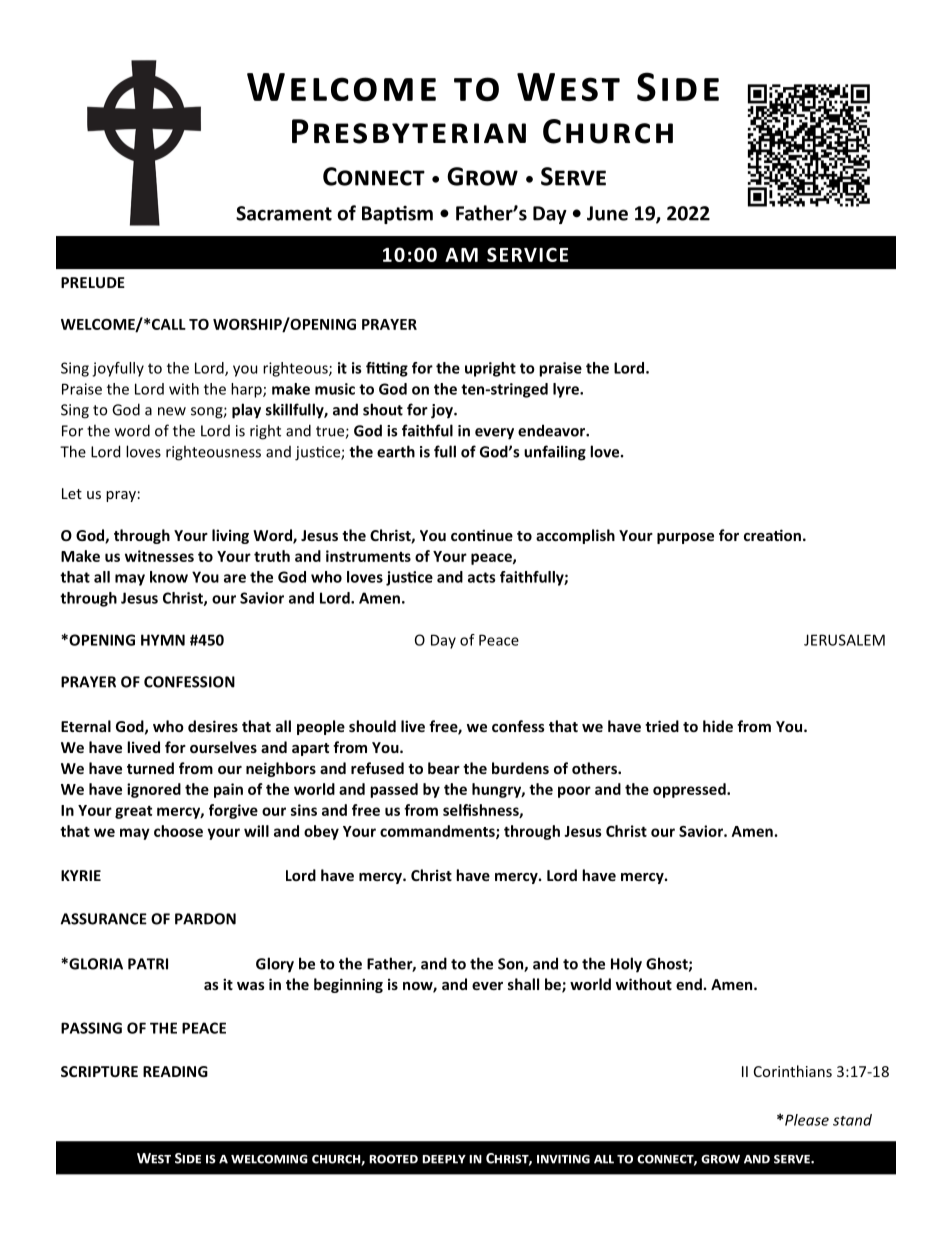 Image resolution: width=952 pixels, height=1233 pixels. Describe the element at coordinates (175, 1071) in the document. I see `READING` at that location.
